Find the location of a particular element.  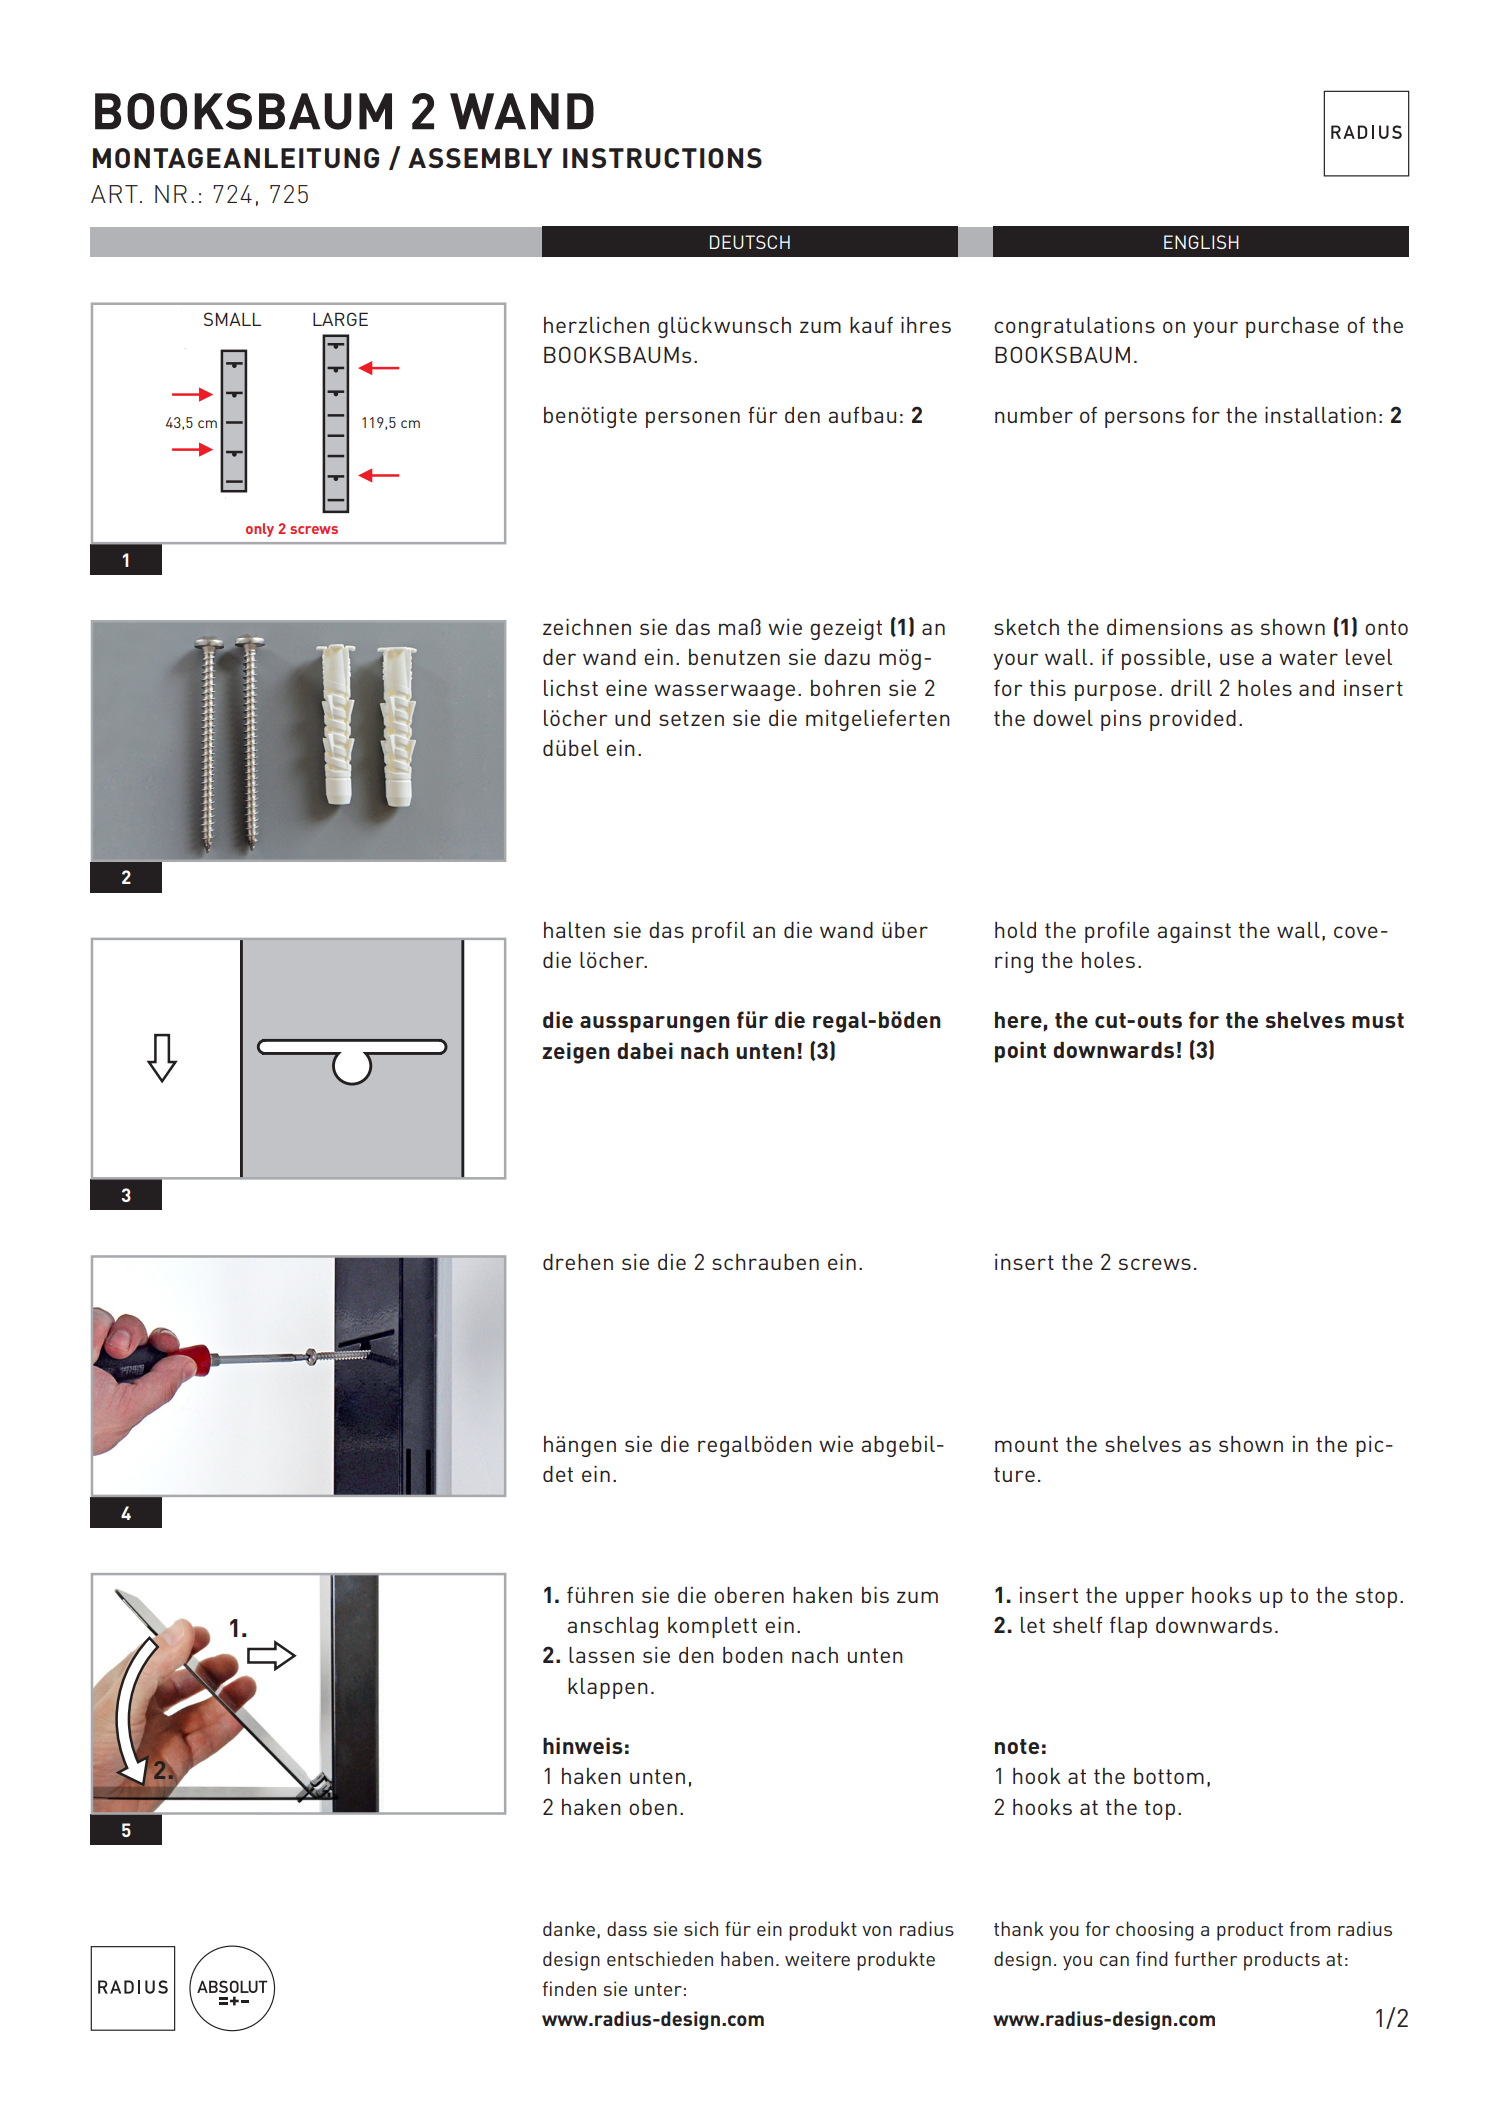

Assembly is located at coordinates (480, 158).
